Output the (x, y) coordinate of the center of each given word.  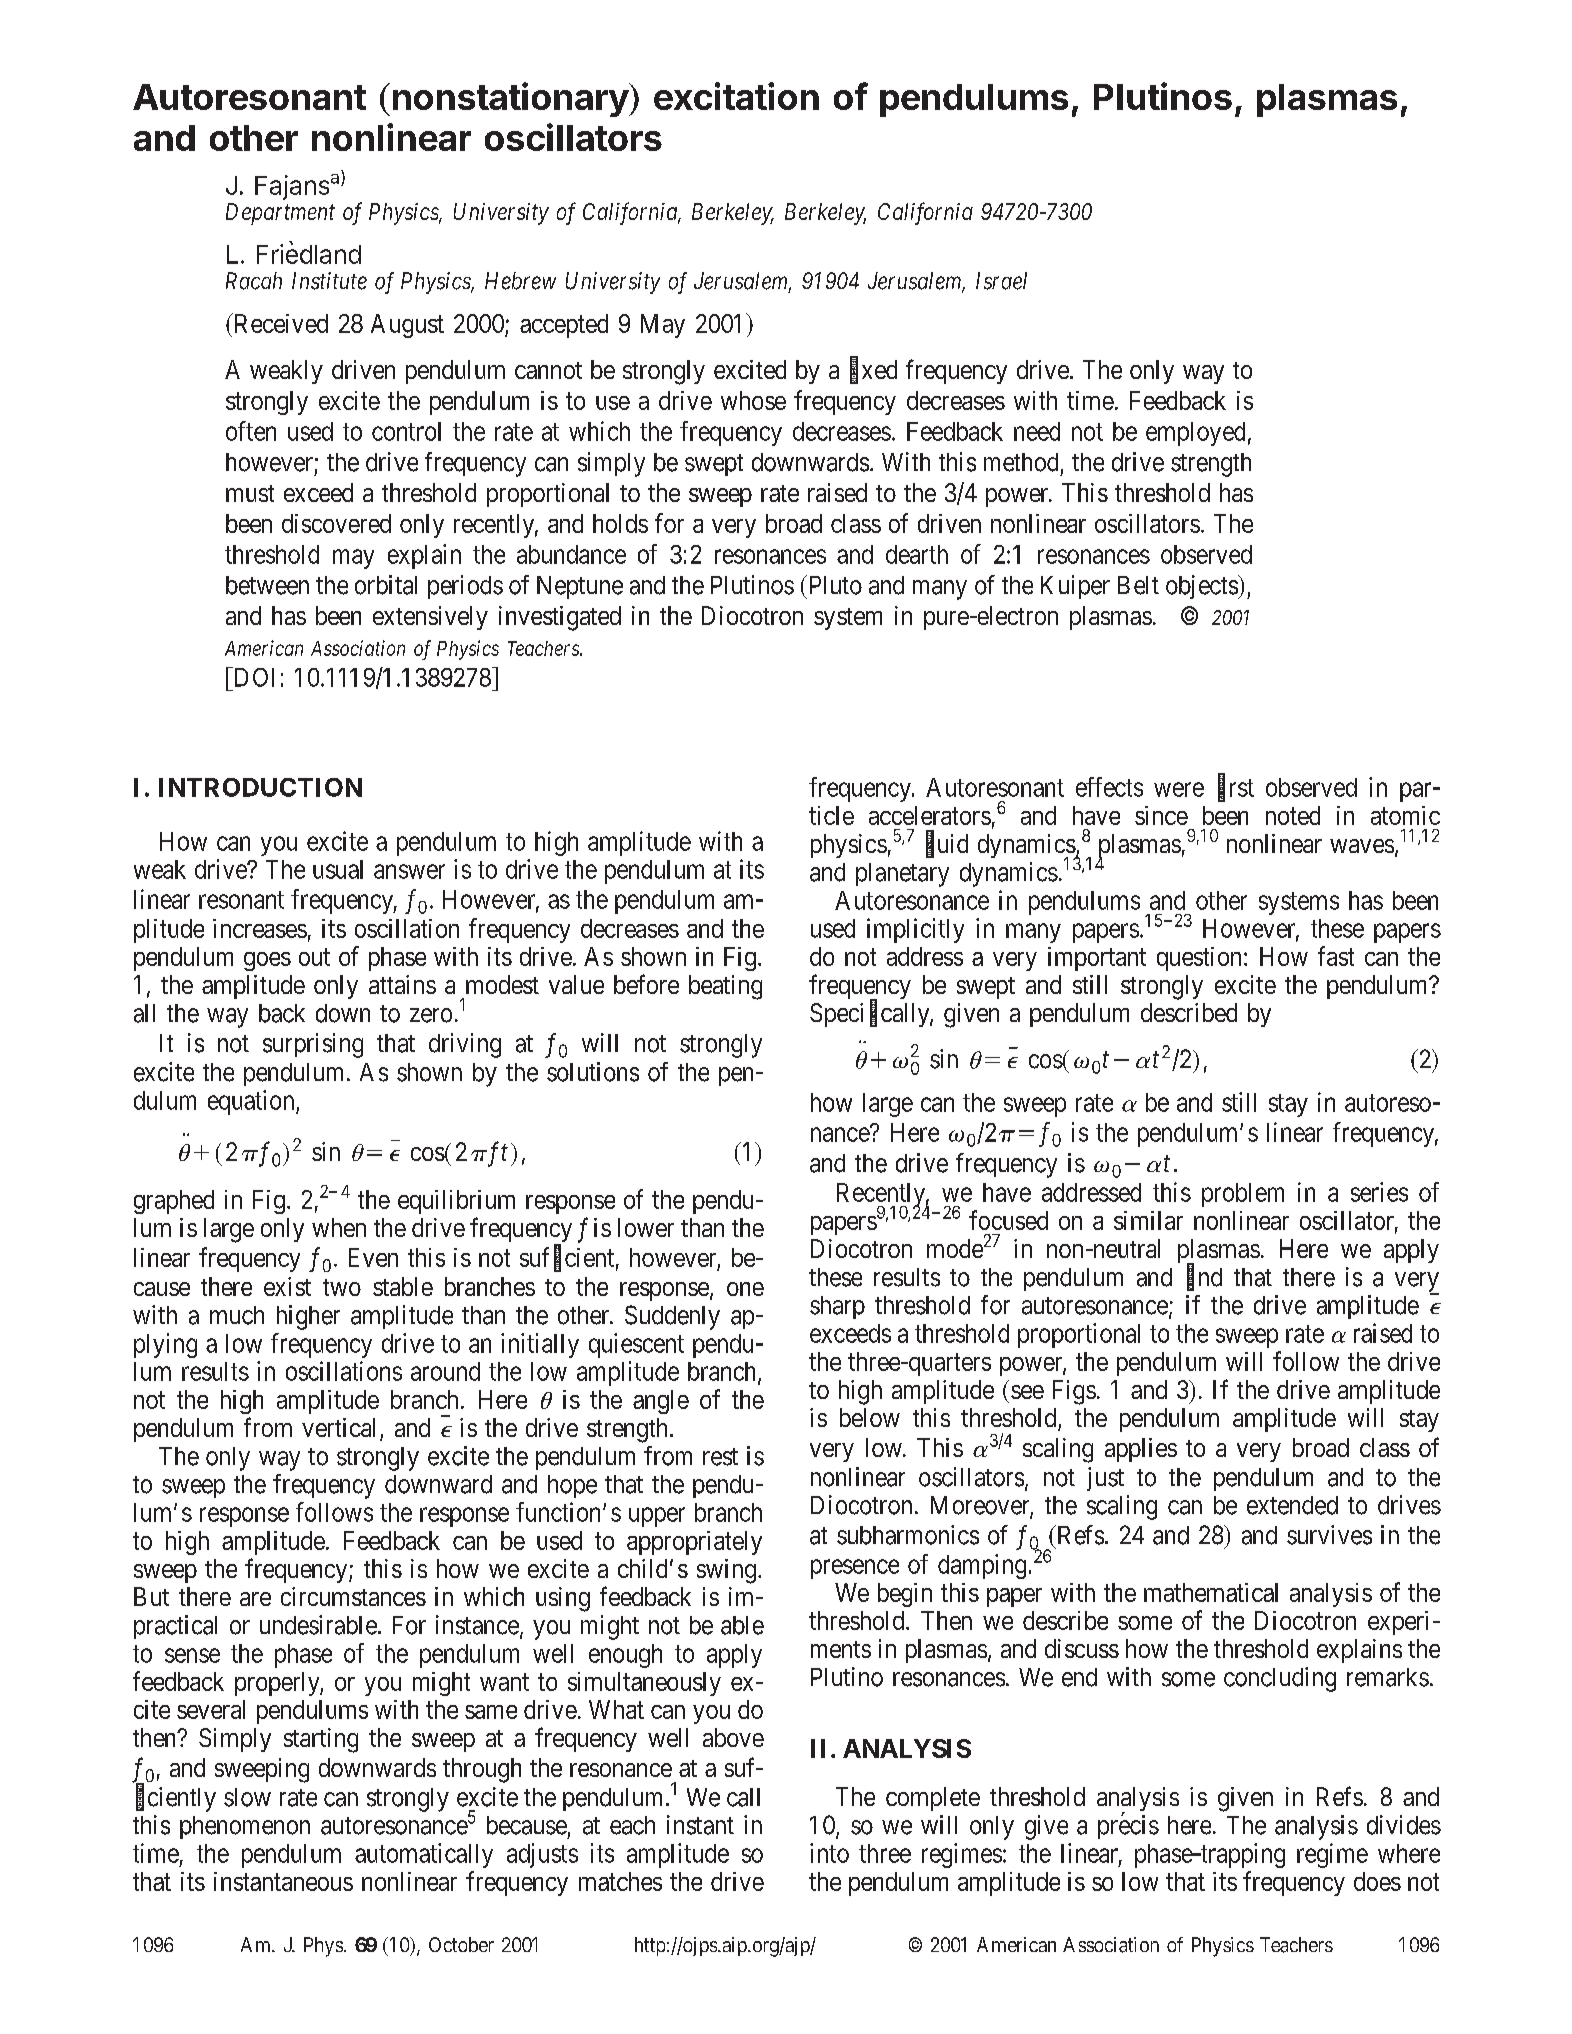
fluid (947, 844)
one (745, 1289)
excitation (736, 96)
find (1204, 1277)
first (1236, 788)
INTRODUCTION (260, 787)
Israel (1001, 281)
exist (287, 1286)
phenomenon (245, 1827)
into (829, 1853)
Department (280, 214)
